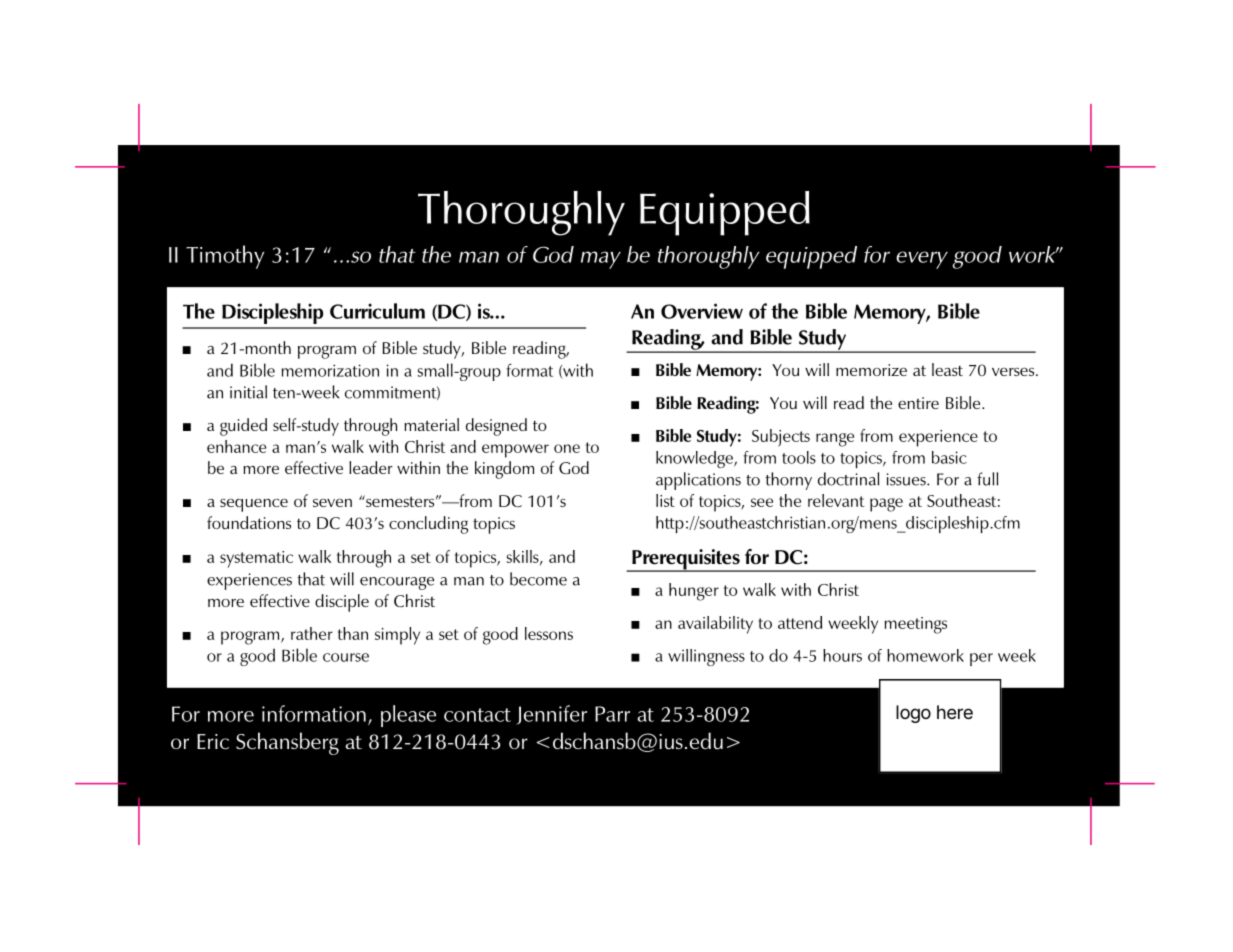 Image resolution: width=1233 pixels, height=952 pixels. Describe the element at coordinates (408, 716) in the screenshot. I see `please` at that location.
